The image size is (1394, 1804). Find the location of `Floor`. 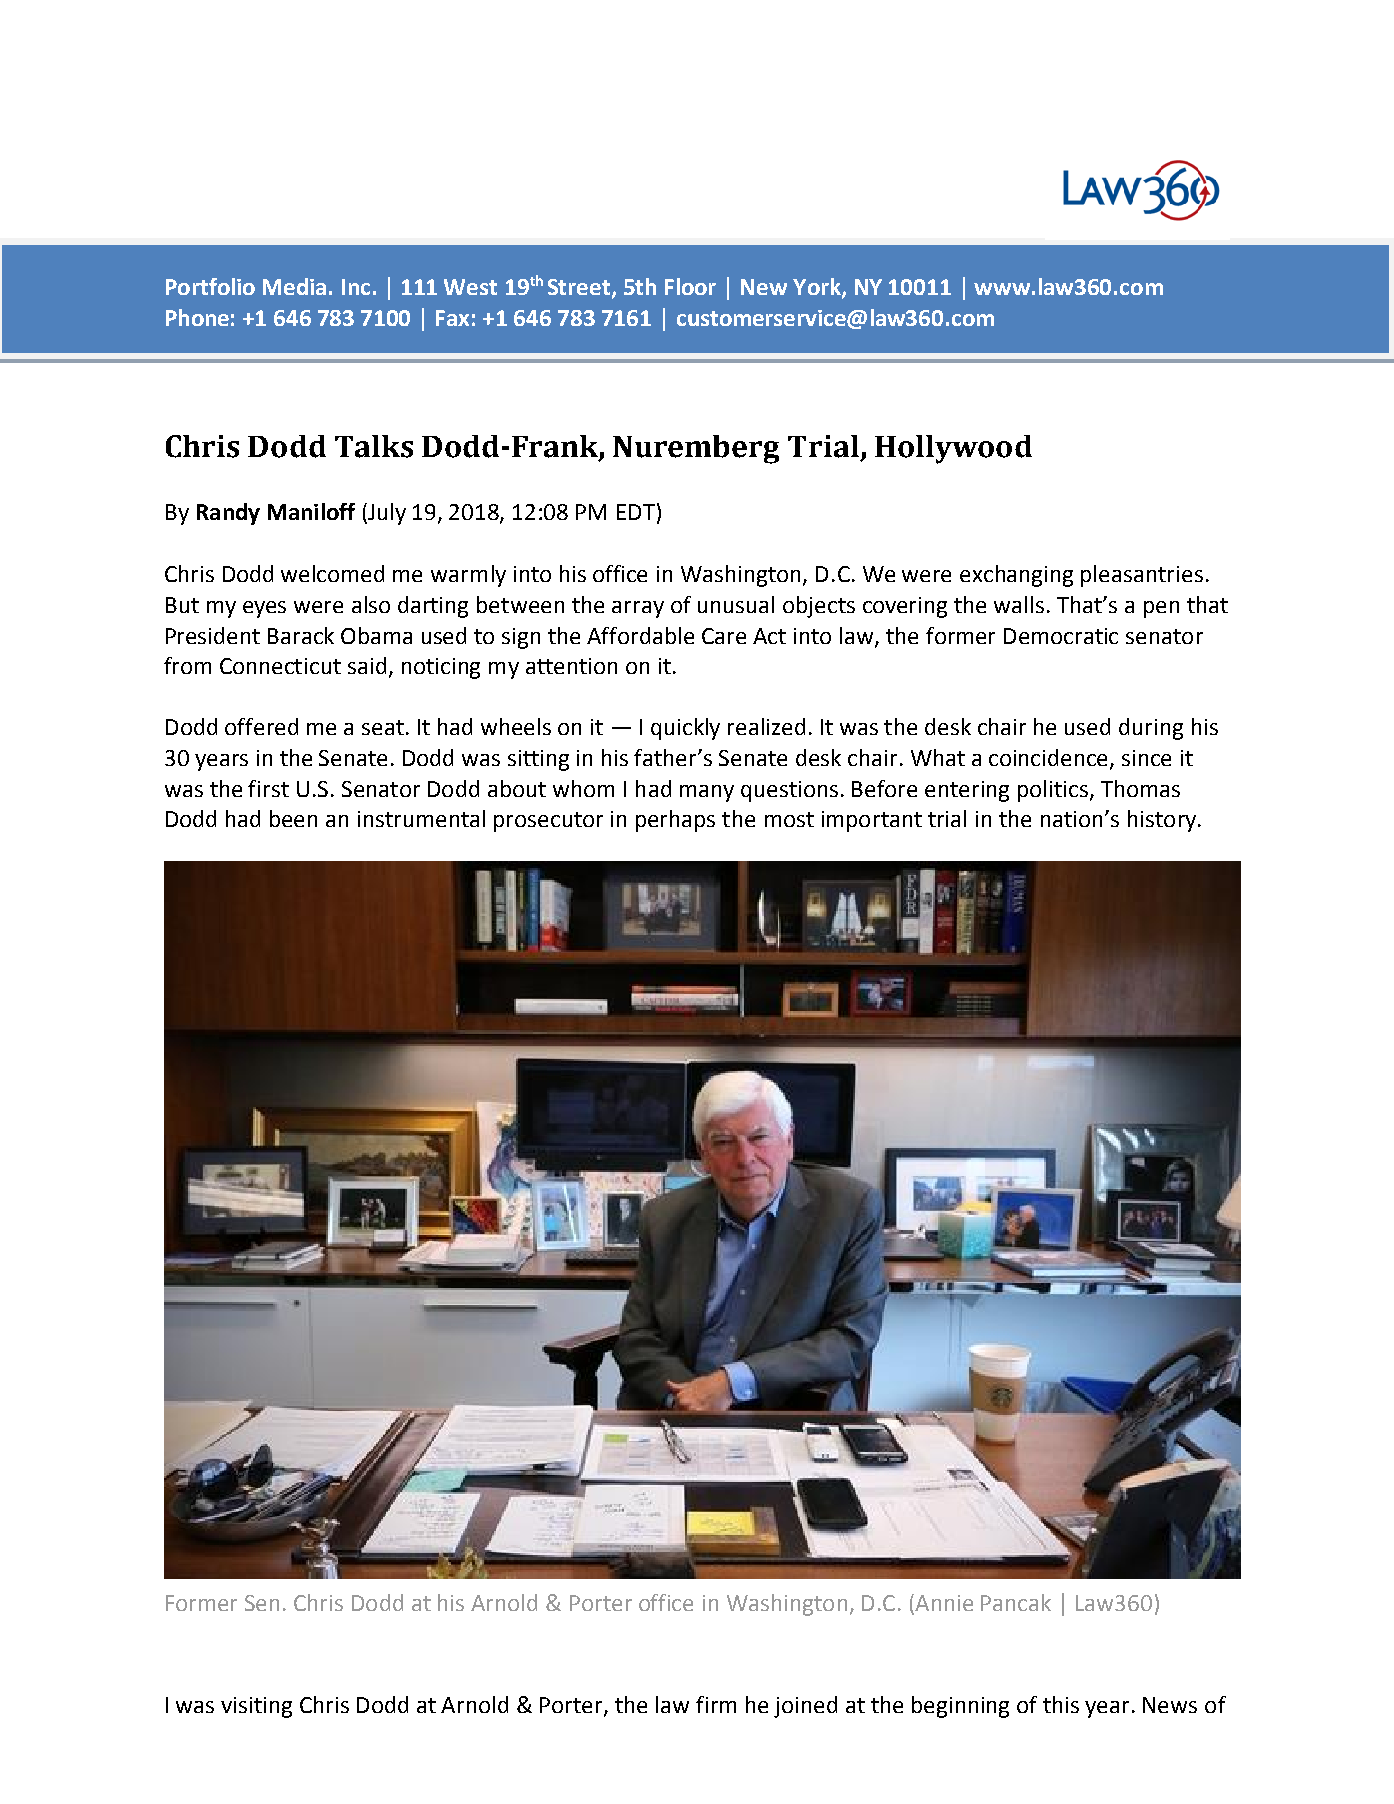

Floor is located at coordinates (690, 286).
